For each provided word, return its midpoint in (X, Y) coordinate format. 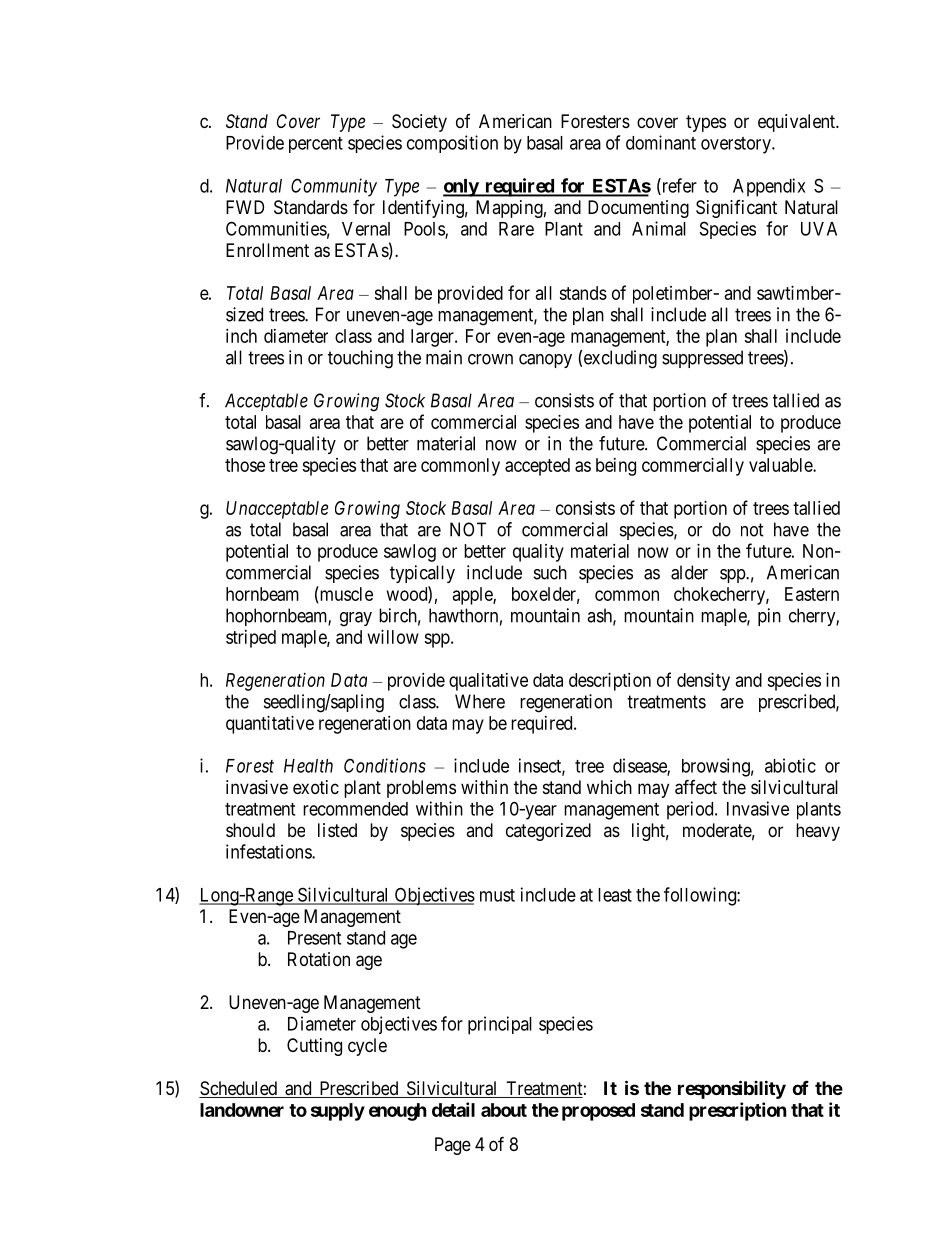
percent (316, 145)
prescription (738, 1111)
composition (452, 144)
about (504, 1110)
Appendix (769, 187)
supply (338, 1112)
